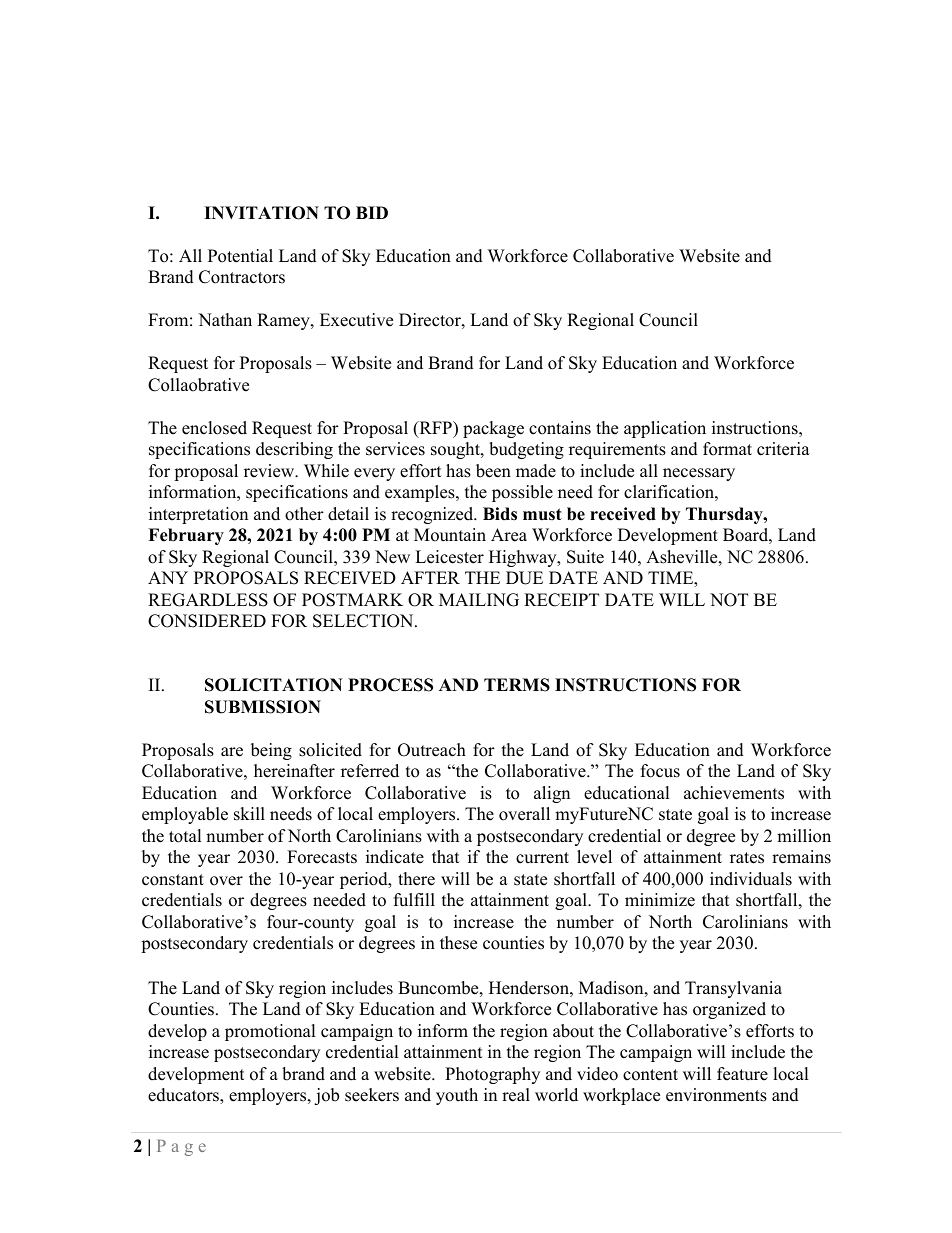 The image size is (952, 1233). Describe the element at coordinates (181, 1148) in the screenshot. I see `Page` at that location.
